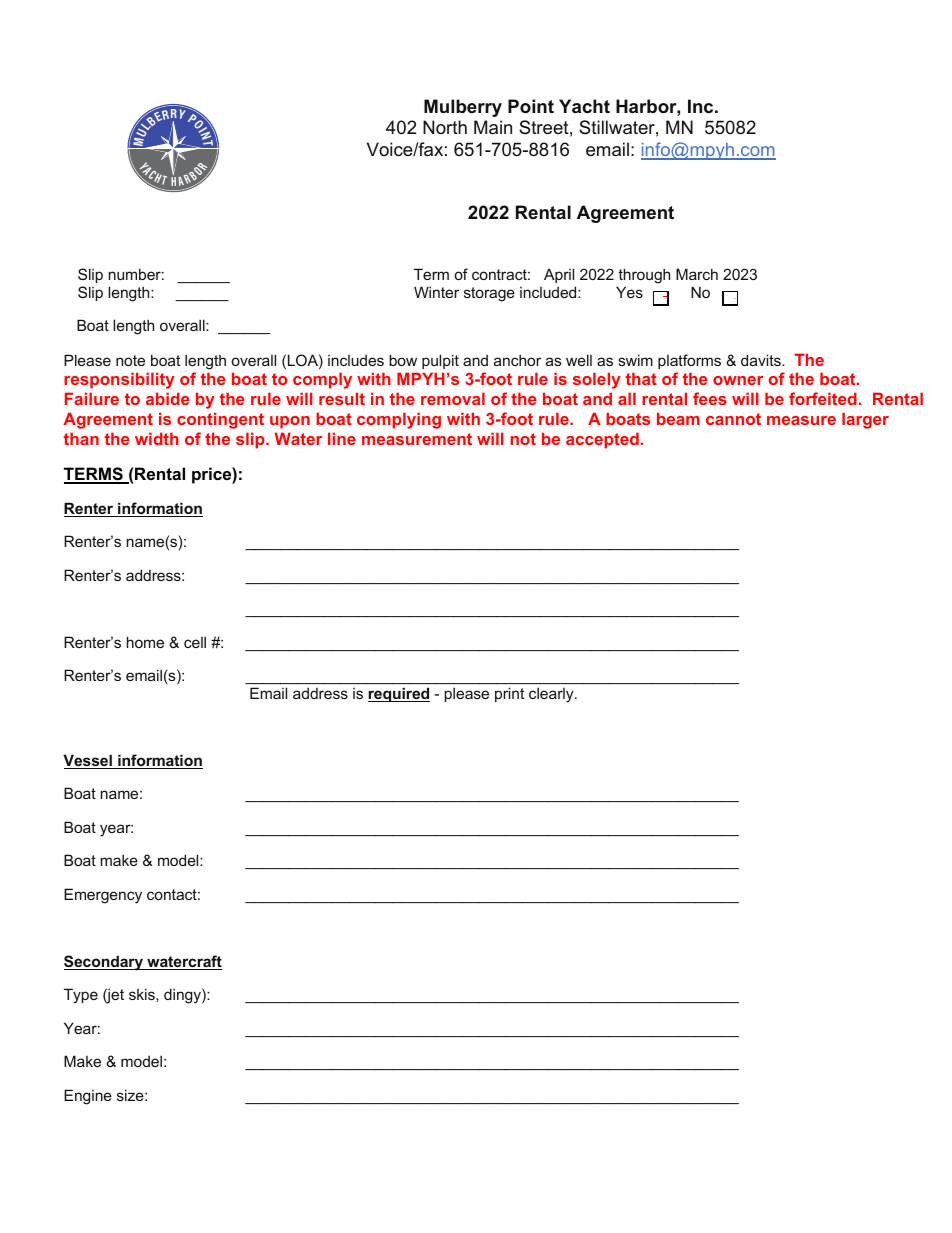 This document has width=952, height=1233. What do you see at coordinates (453, 398) in the document?
I see `removal` at bounding box center [453, 398].
